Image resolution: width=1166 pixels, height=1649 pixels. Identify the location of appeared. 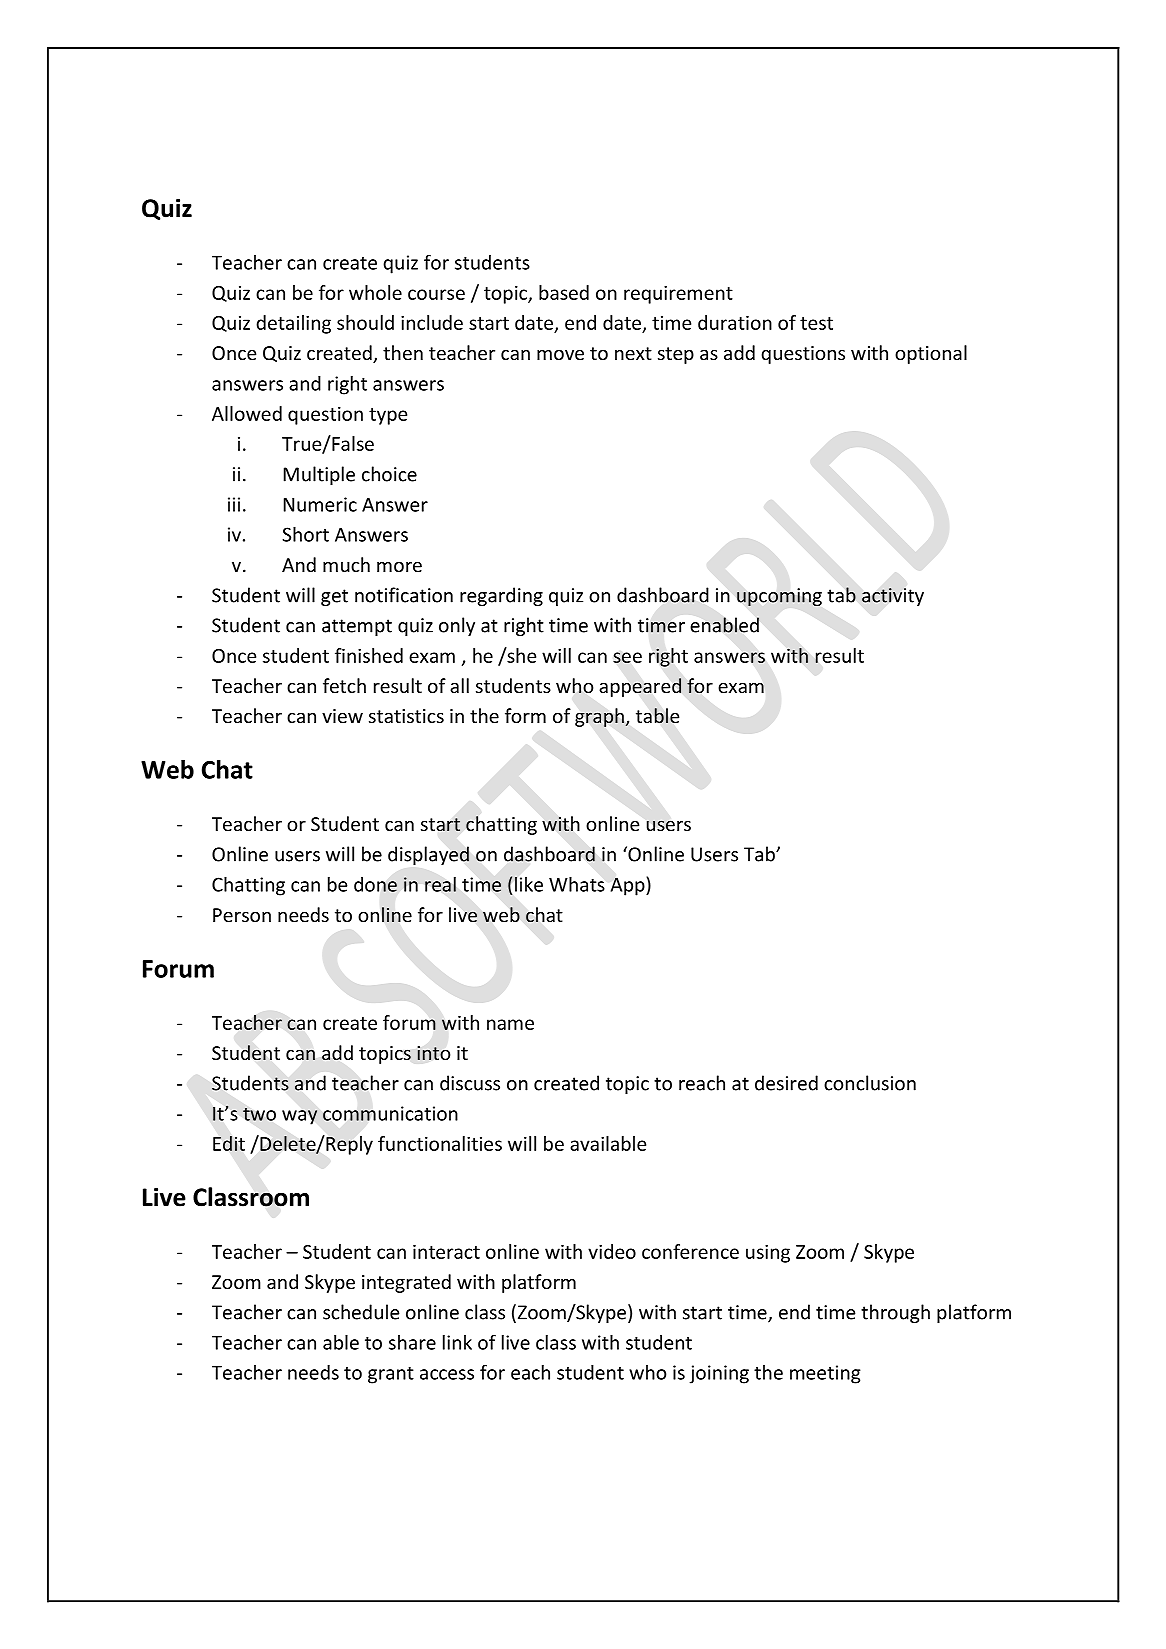
(640, 687).
